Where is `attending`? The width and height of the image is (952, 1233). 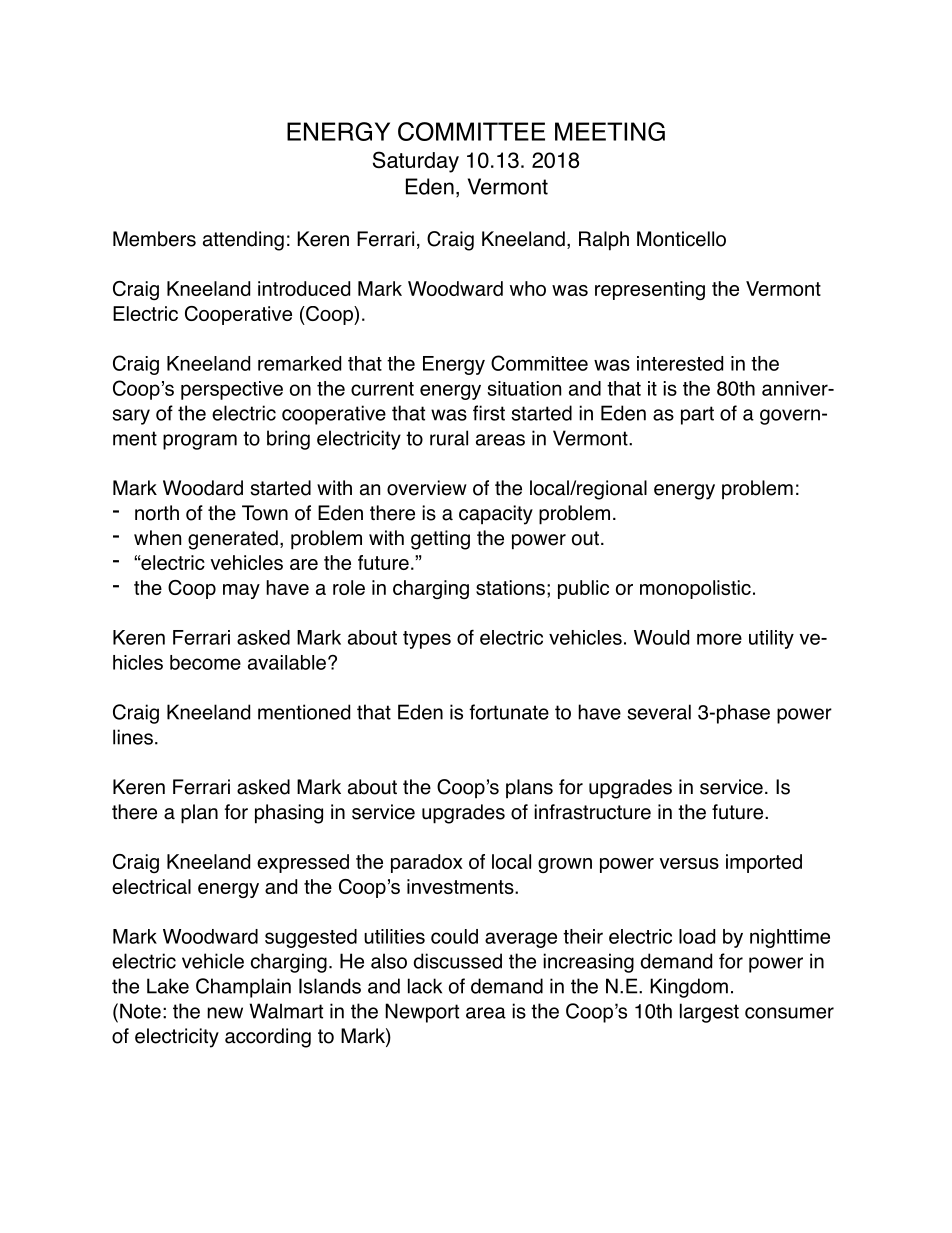
attending is located at coordinates (243, 241).
